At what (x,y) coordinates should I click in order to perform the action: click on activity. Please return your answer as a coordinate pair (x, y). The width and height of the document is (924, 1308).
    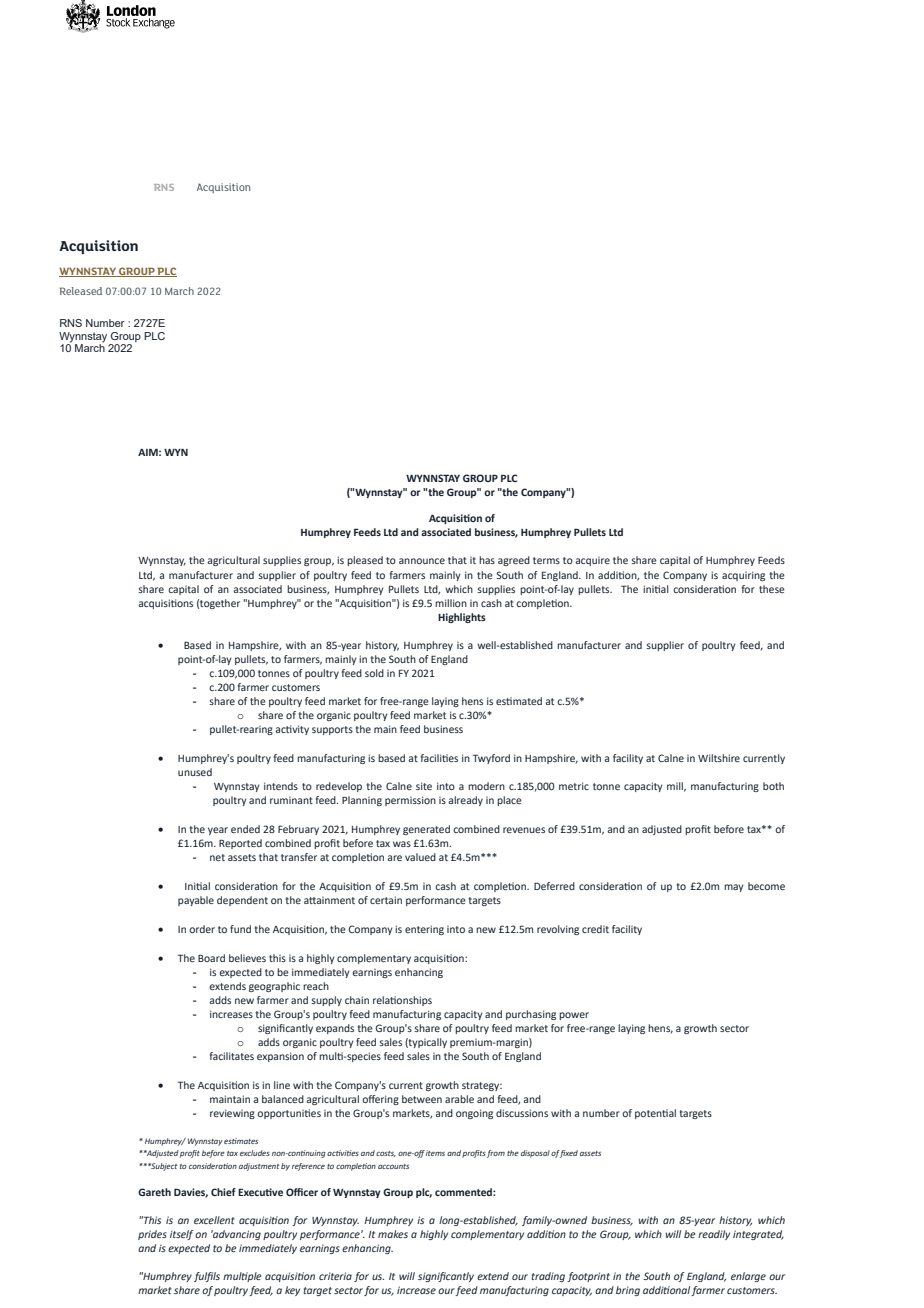
    Looking at the image, I should click on (292, 730).
